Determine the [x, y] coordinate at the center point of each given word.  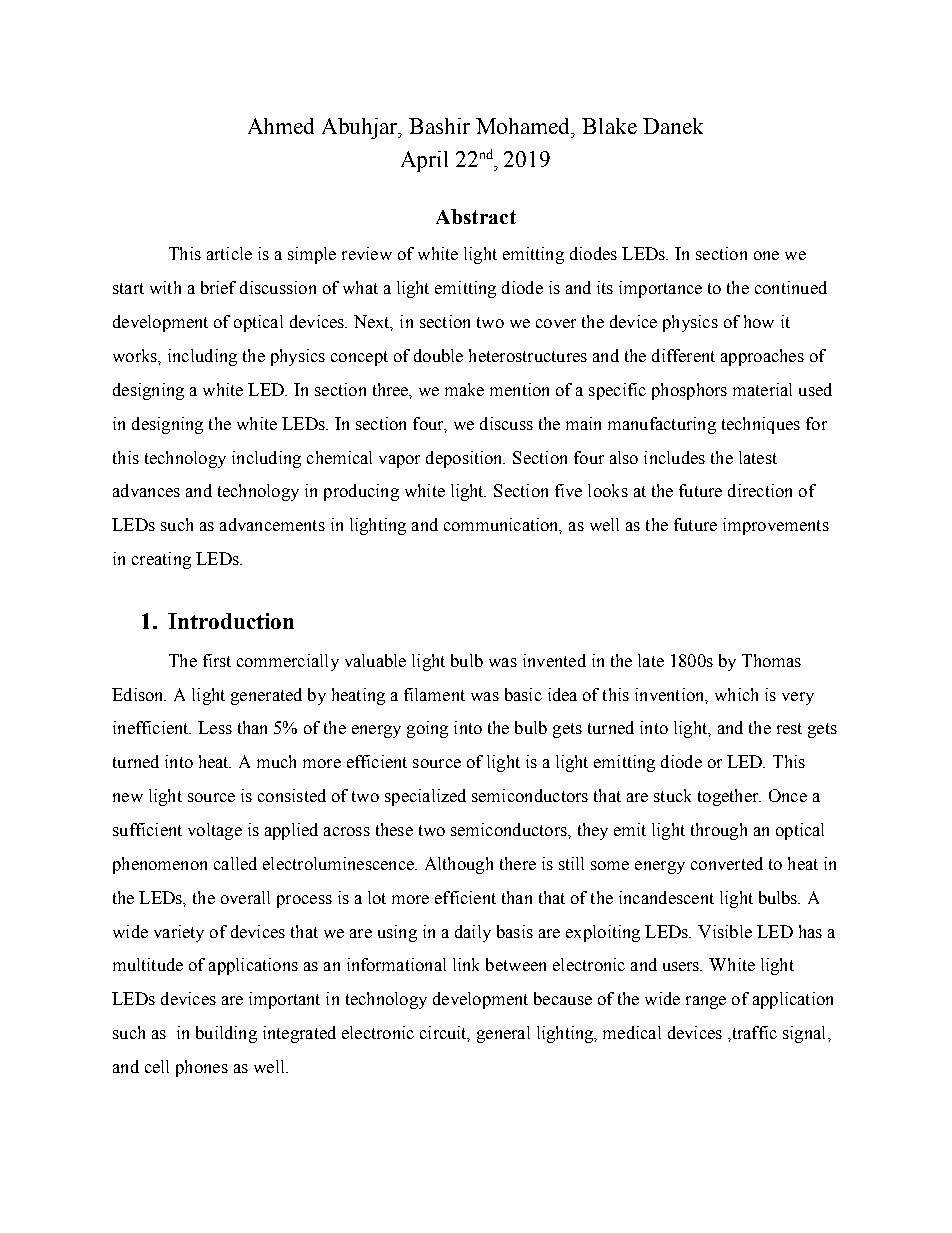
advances [146, 490]
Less [215, 727]
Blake [609, 126]
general [503, 1034]
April [424, 161]
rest [789, 728]
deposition [465, 459]
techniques [761, 425]
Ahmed [281, 126]
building [226, 1034]
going [427, 729]
